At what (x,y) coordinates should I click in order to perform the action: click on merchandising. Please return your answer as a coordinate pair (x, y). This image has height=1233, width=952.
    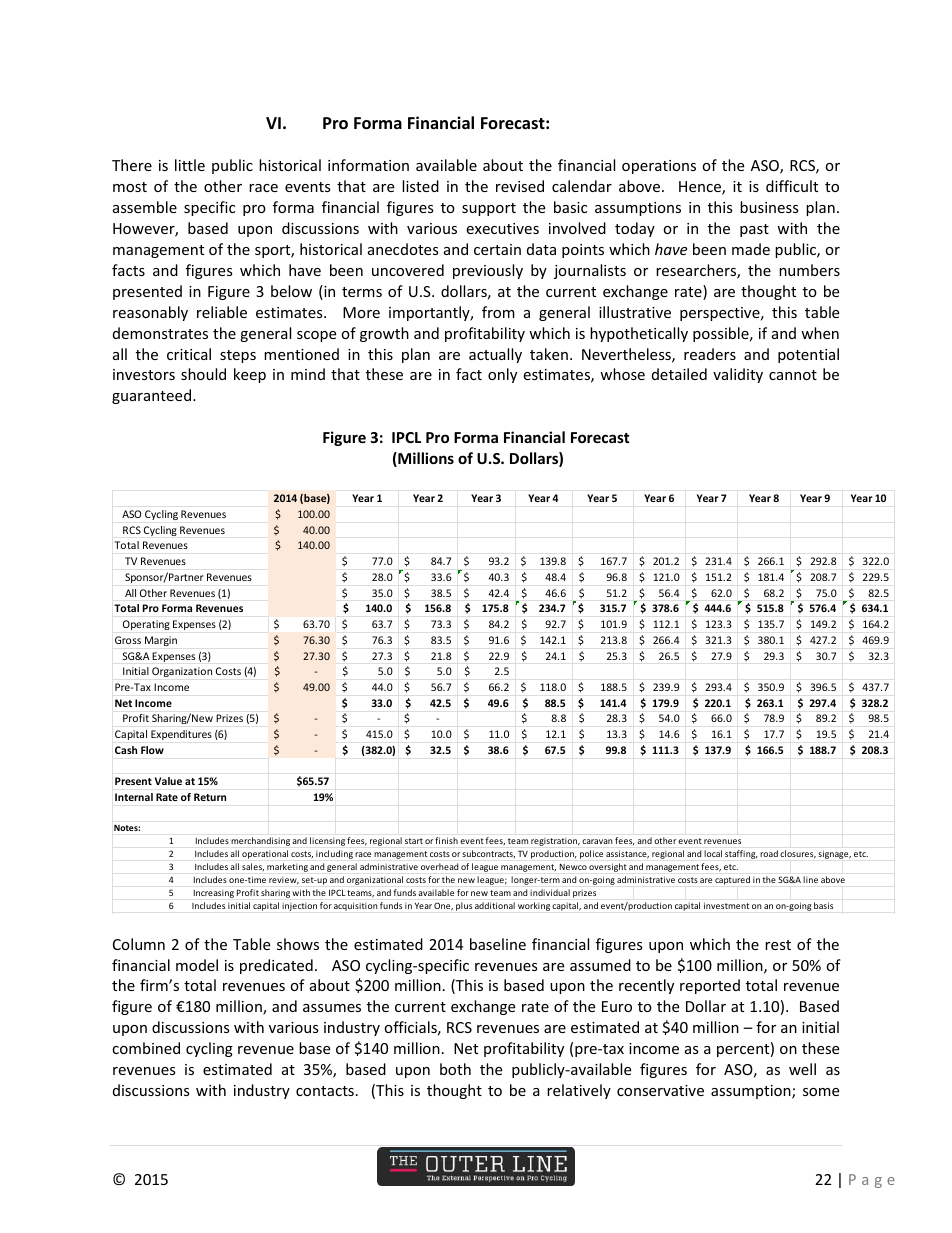
    Looking at the image, I should click on (260, 841).
